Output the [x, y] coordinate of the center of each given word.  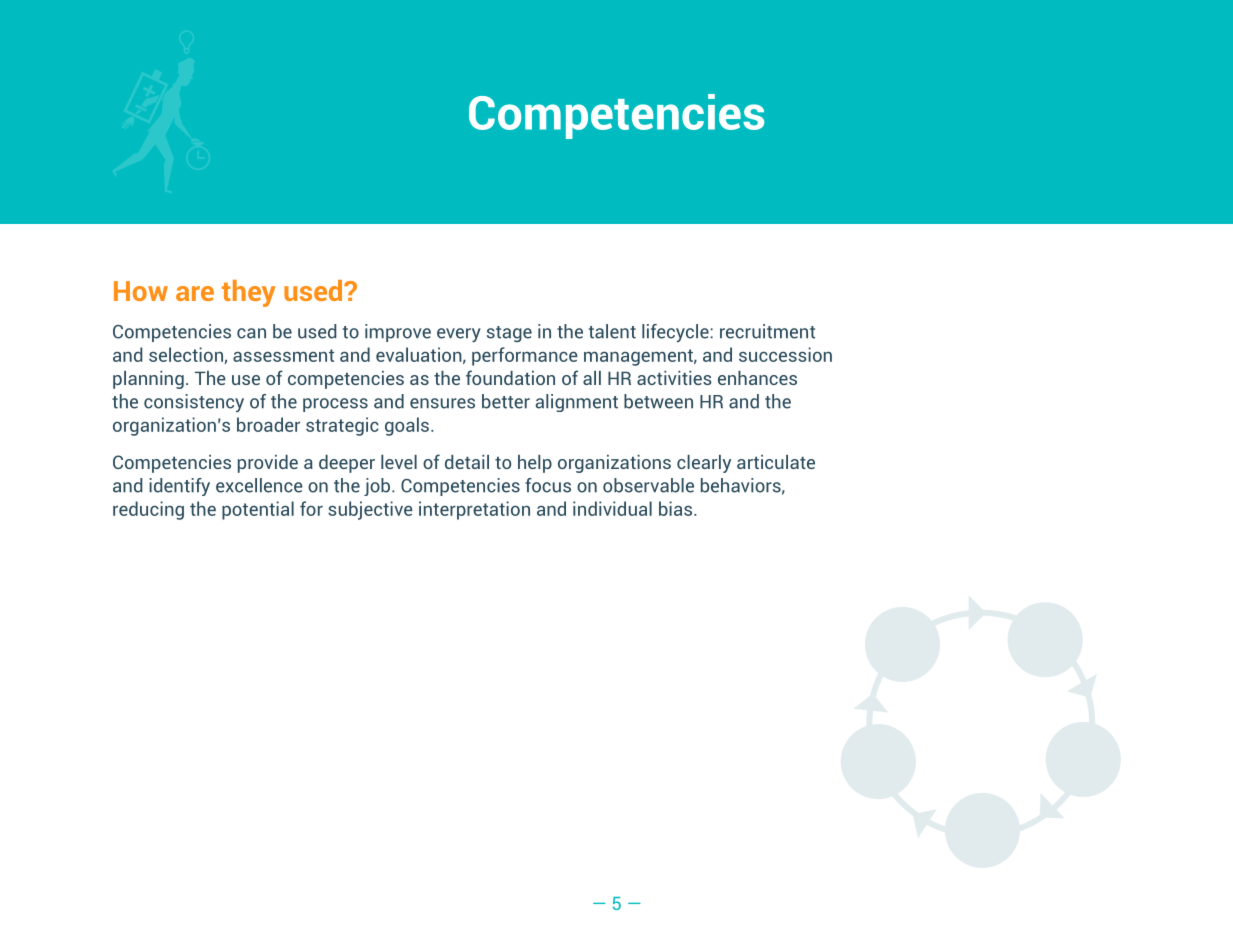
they [249, 293]
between [658, 401]
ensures [442, 403]
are [195, 293]
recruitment [767, 331]
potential [258, 510]
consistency [194, 403]
